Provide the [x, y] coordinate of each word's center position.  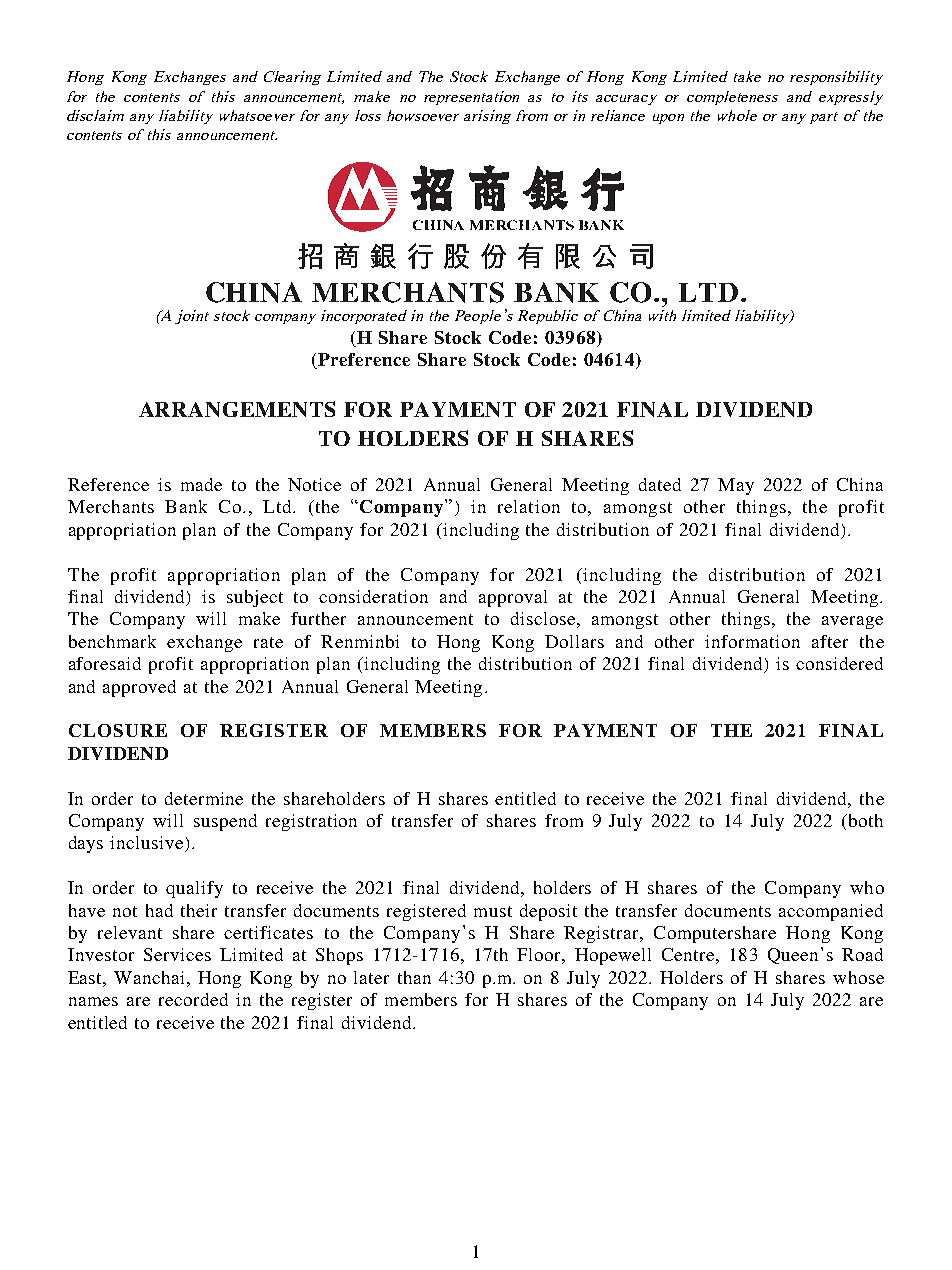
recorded [193, 999]
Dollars [574, 641]
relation [529, 506]
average [852, 622]
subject [255, 598]
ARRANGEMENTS [237, 409]
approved [139, 688]
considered [839, 663]
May [736, 486]
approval [513, 598]
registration [311, 822]
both [864, 820]
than [414, 977]
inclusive [148, 844]
